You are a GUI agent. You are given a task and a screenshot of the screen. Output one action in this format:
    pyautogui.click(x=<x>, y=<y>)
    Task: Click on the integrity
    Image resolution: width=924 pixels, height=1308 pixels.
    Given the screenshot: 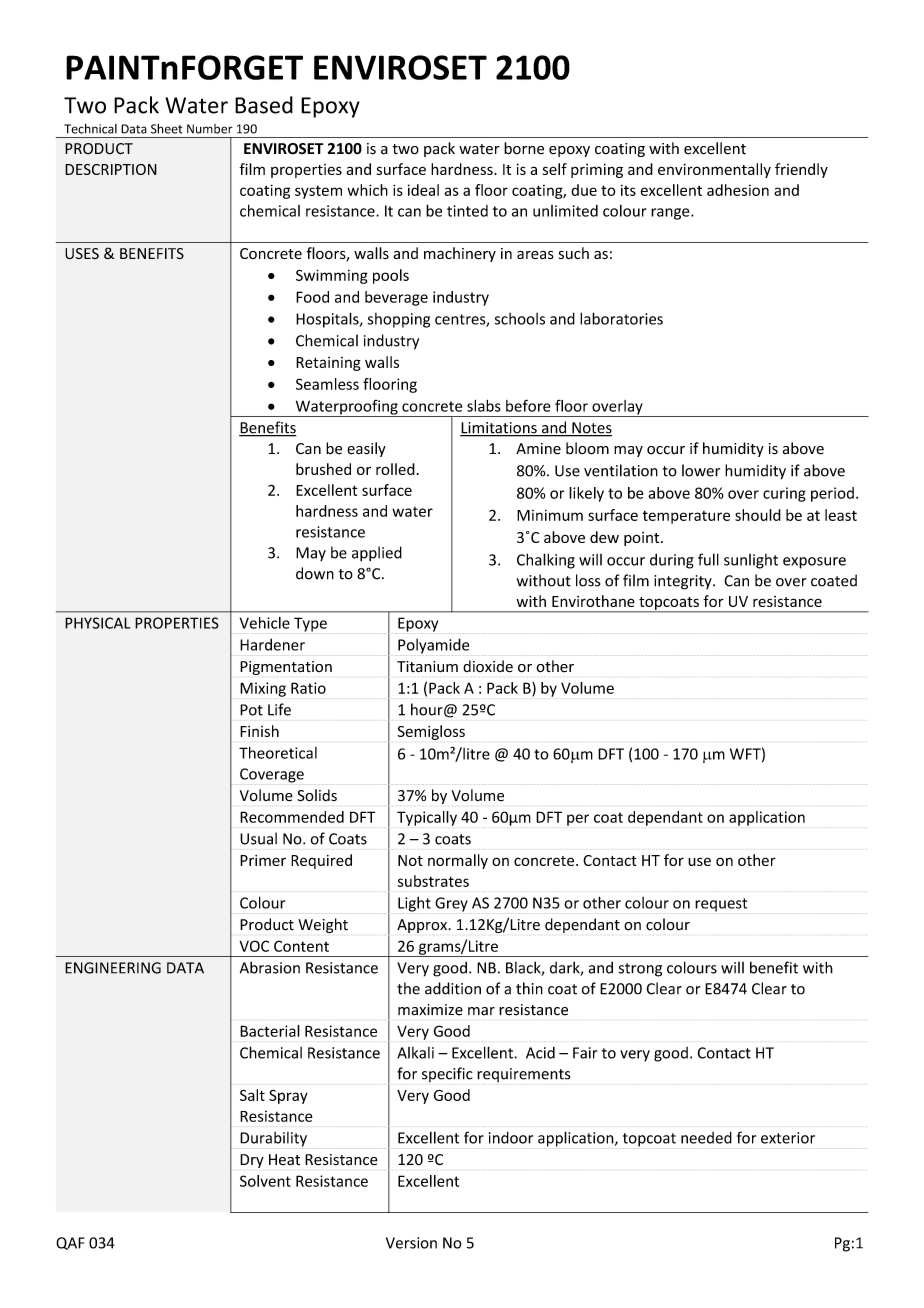 What is the action you would take?
    pyautogui.click(x=684, y=582)
